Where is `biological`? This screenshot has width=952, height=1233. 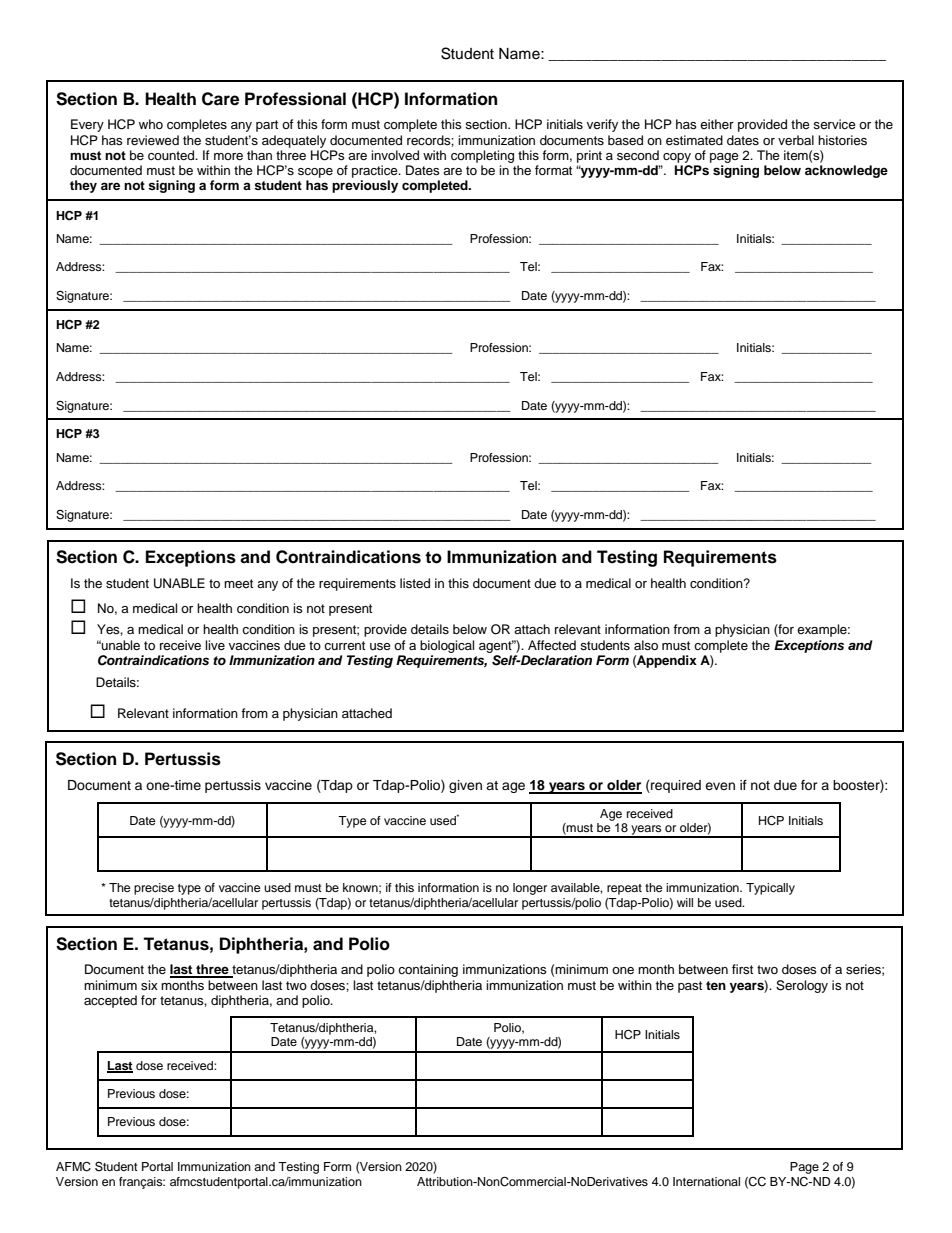 biological is located at coordinates (447, 646).
